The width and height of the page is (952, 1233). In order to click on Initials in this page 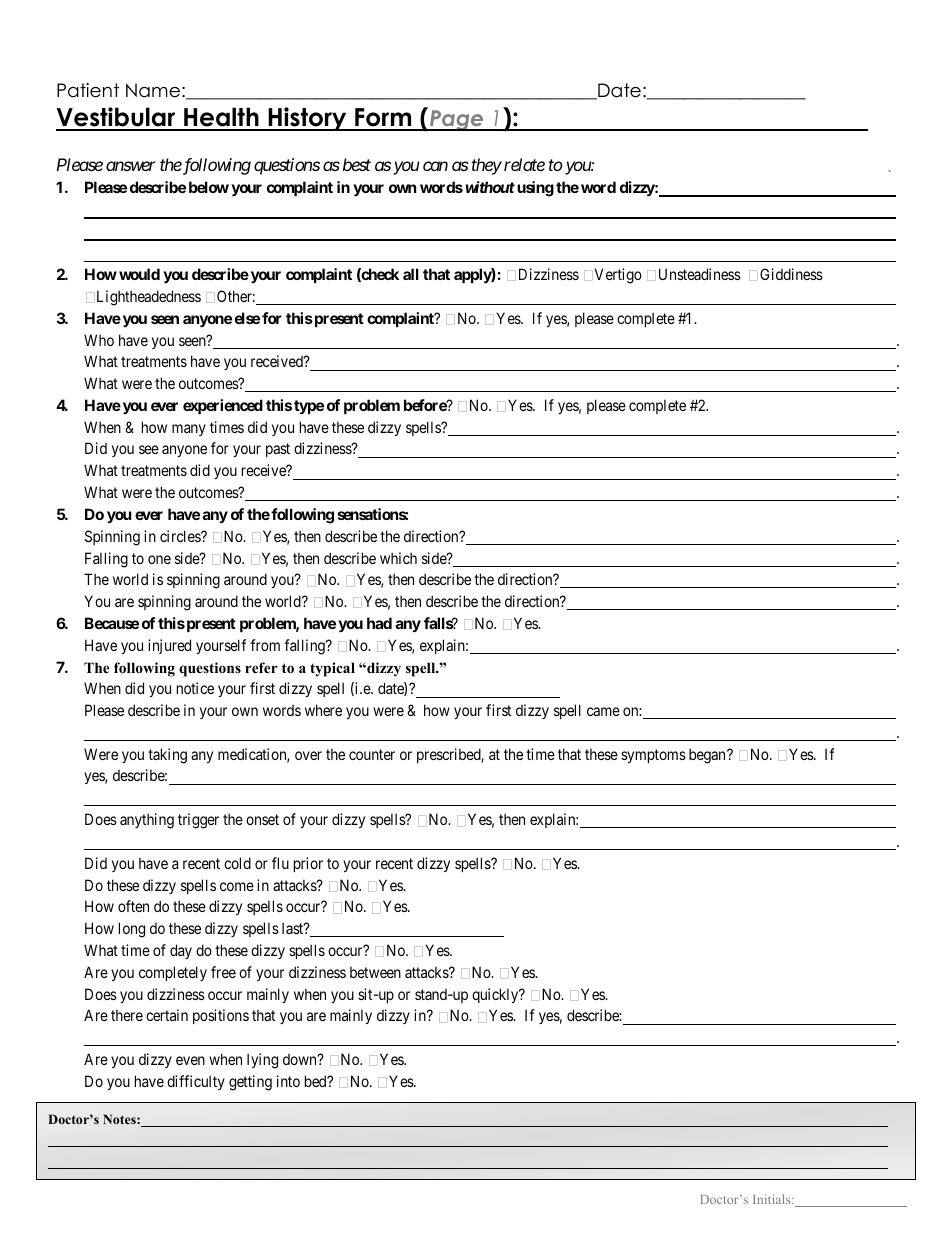, I will do `click(773, 1199)`.
